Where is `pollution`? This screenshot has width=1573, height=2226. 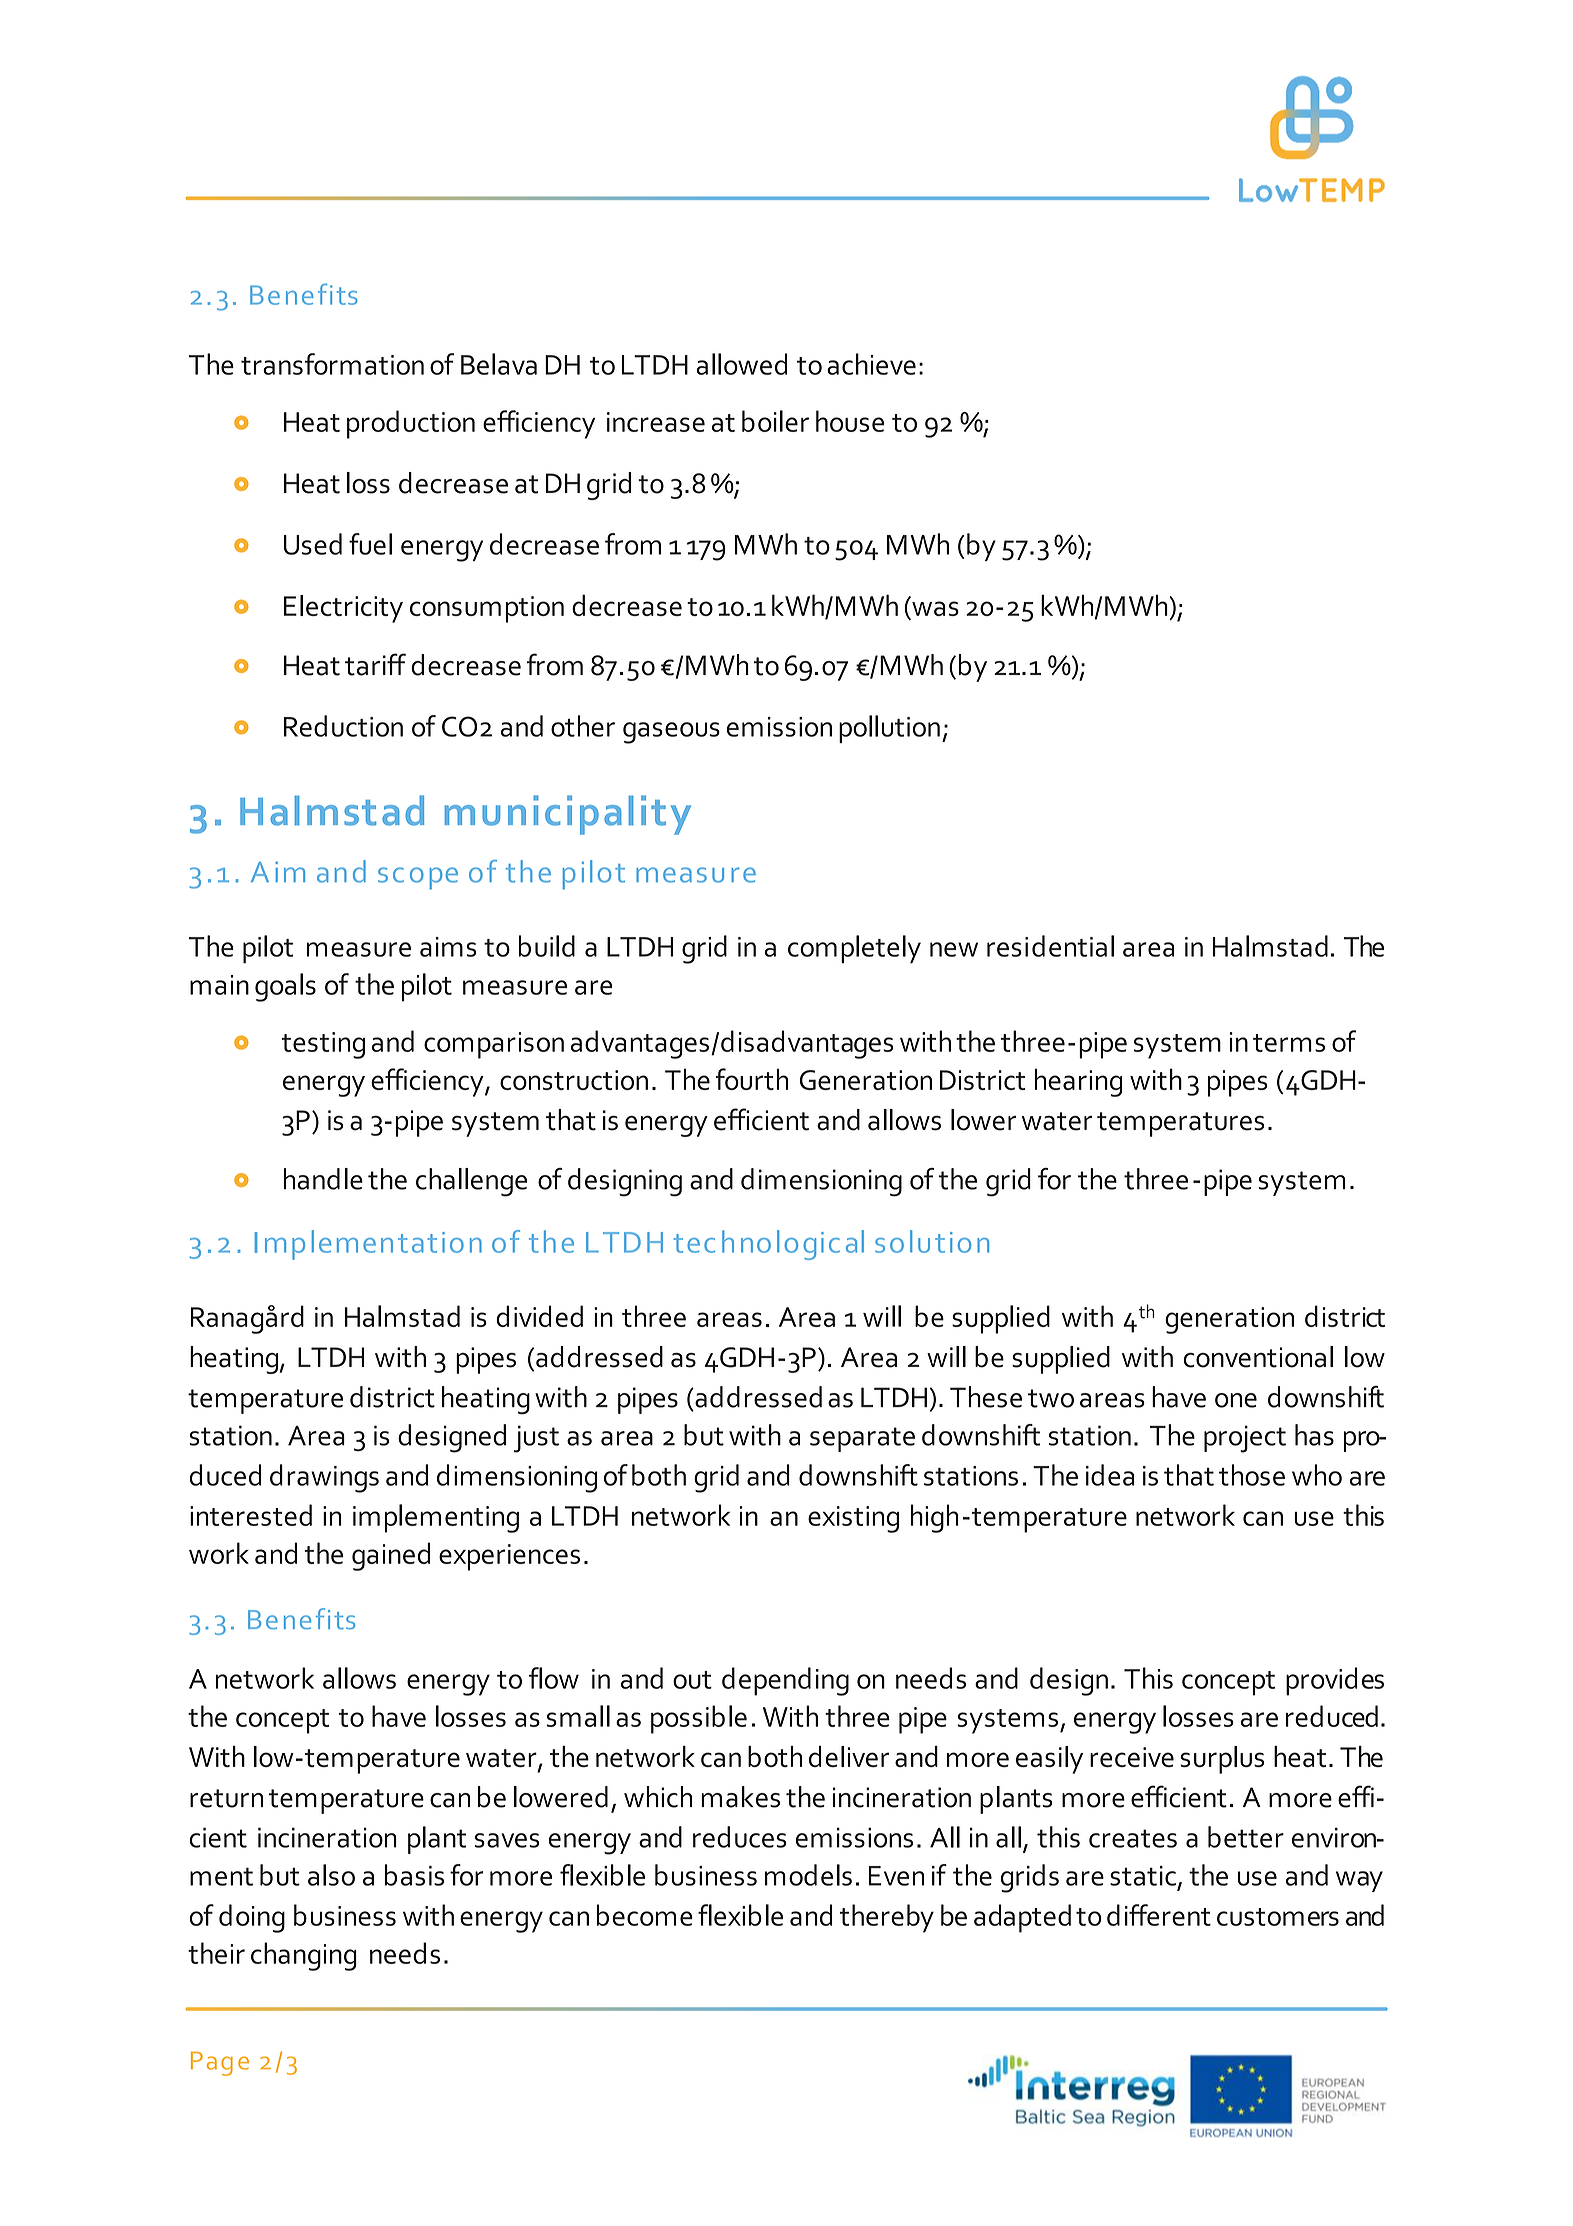
pollution is located at coordinates (889, 729).
